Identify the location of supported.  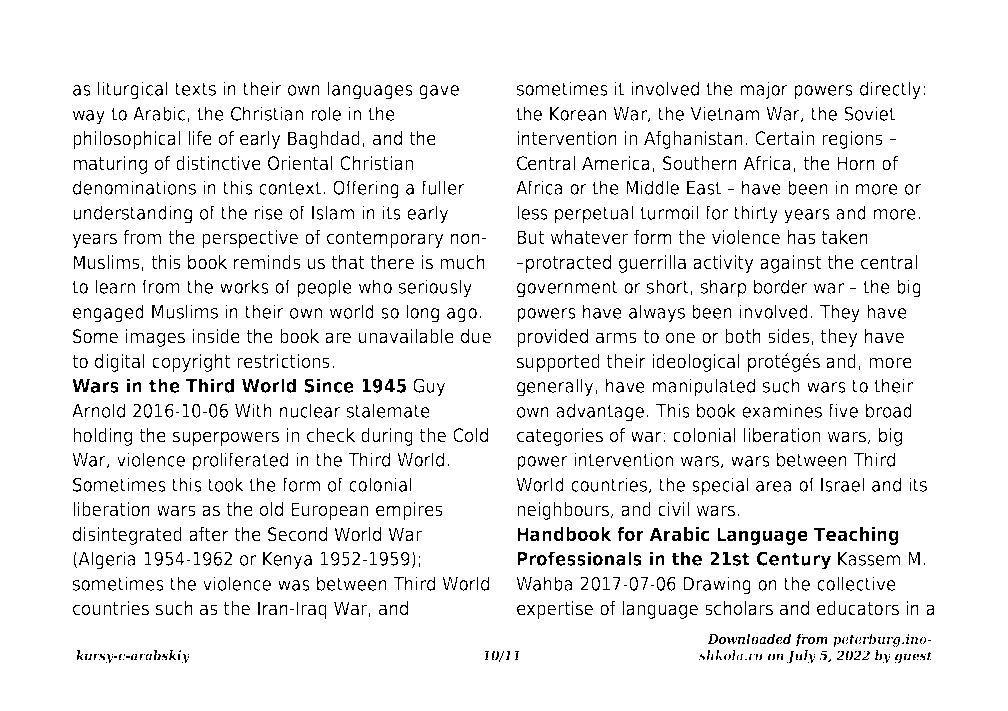
(558, 363).
